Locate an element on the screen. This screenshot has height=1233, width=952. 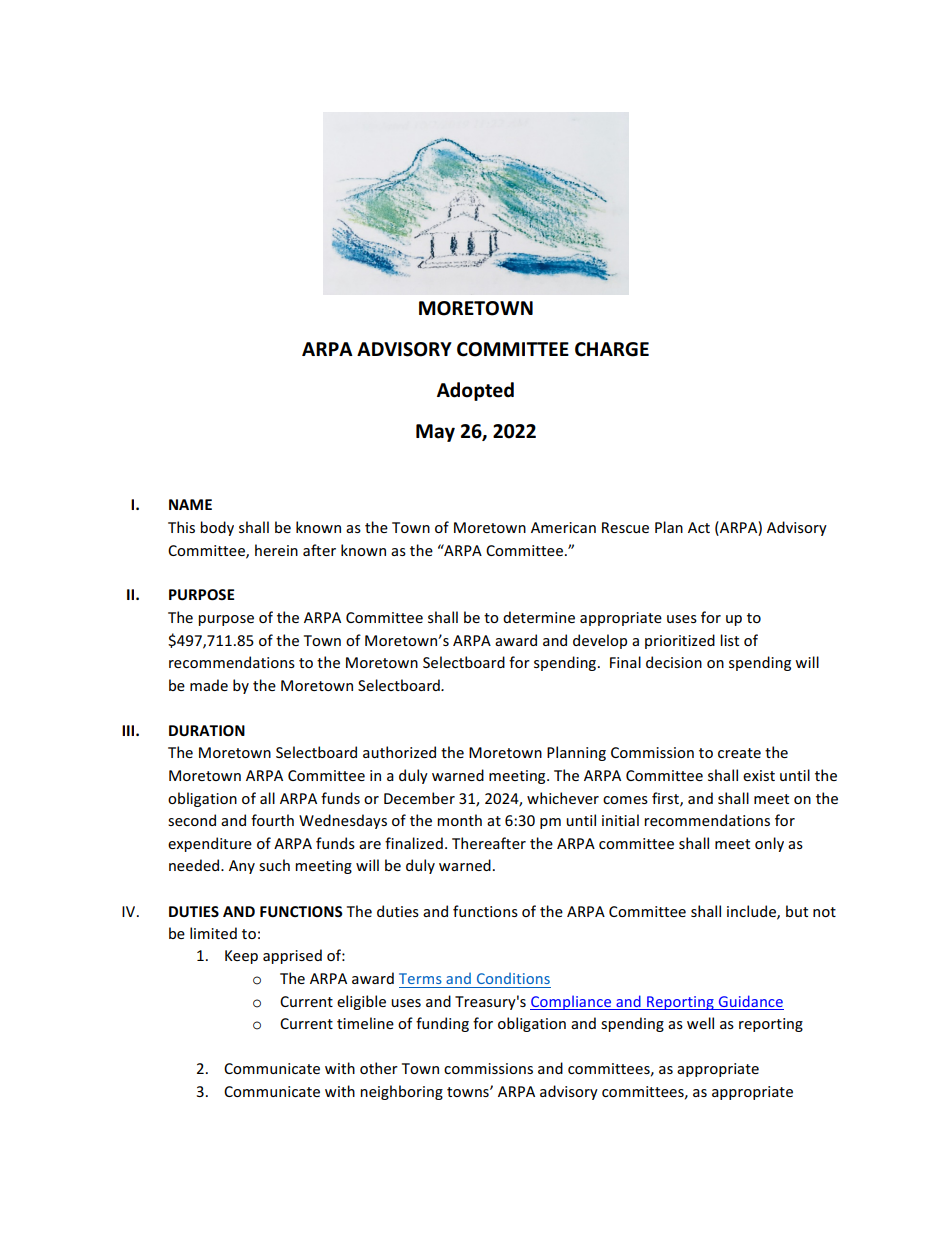
other is located at coordinates (379, 1068).
